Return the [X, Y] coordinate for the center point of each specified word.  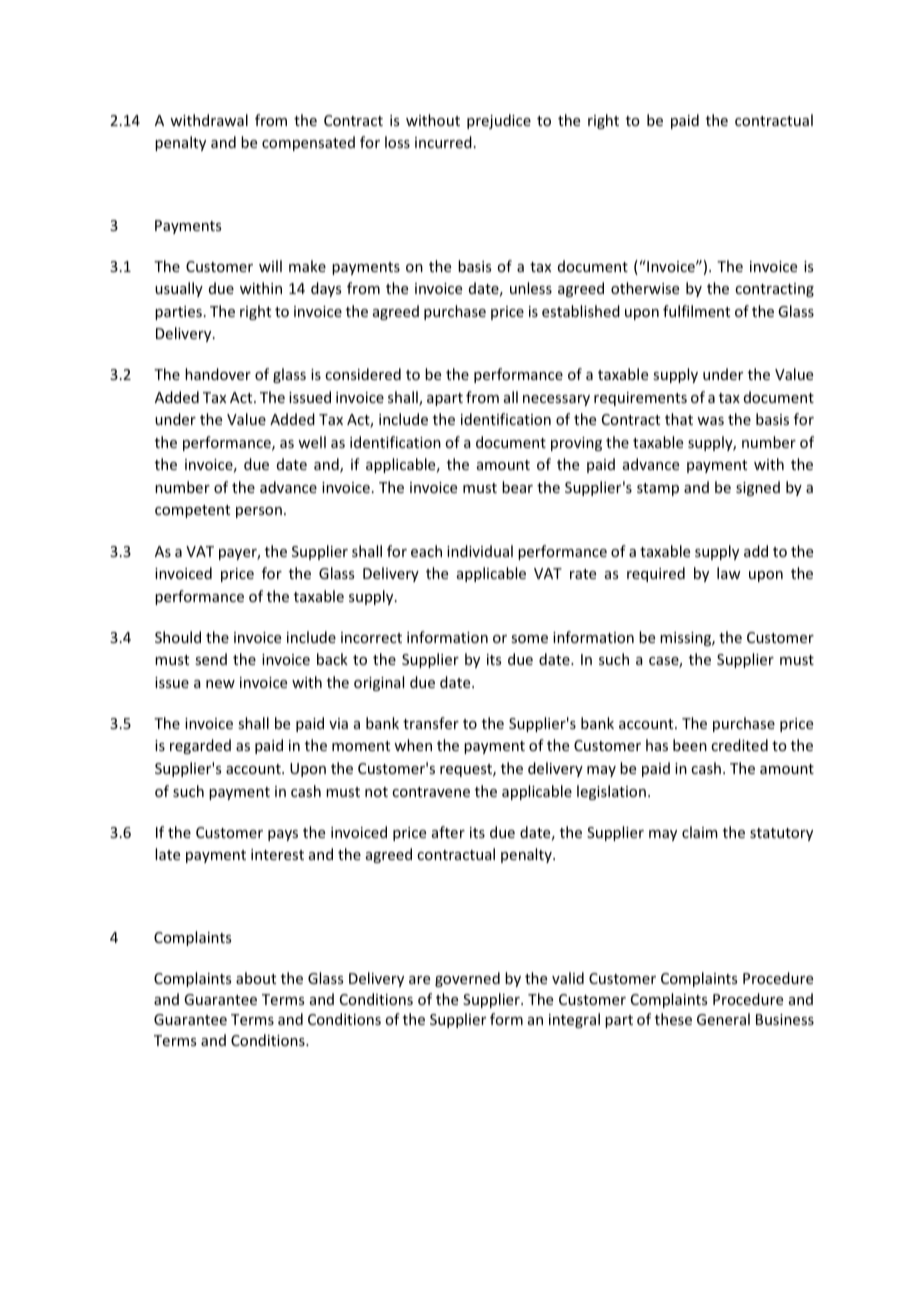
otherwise [645, 288]
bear [517, 487]
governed [467, 979]
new [220, 684]
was [710, 421]
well [312, 442]
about [256, 978]
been [690, 745]
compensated [308, 143]
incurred [443, 142]
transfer [431, 723]
